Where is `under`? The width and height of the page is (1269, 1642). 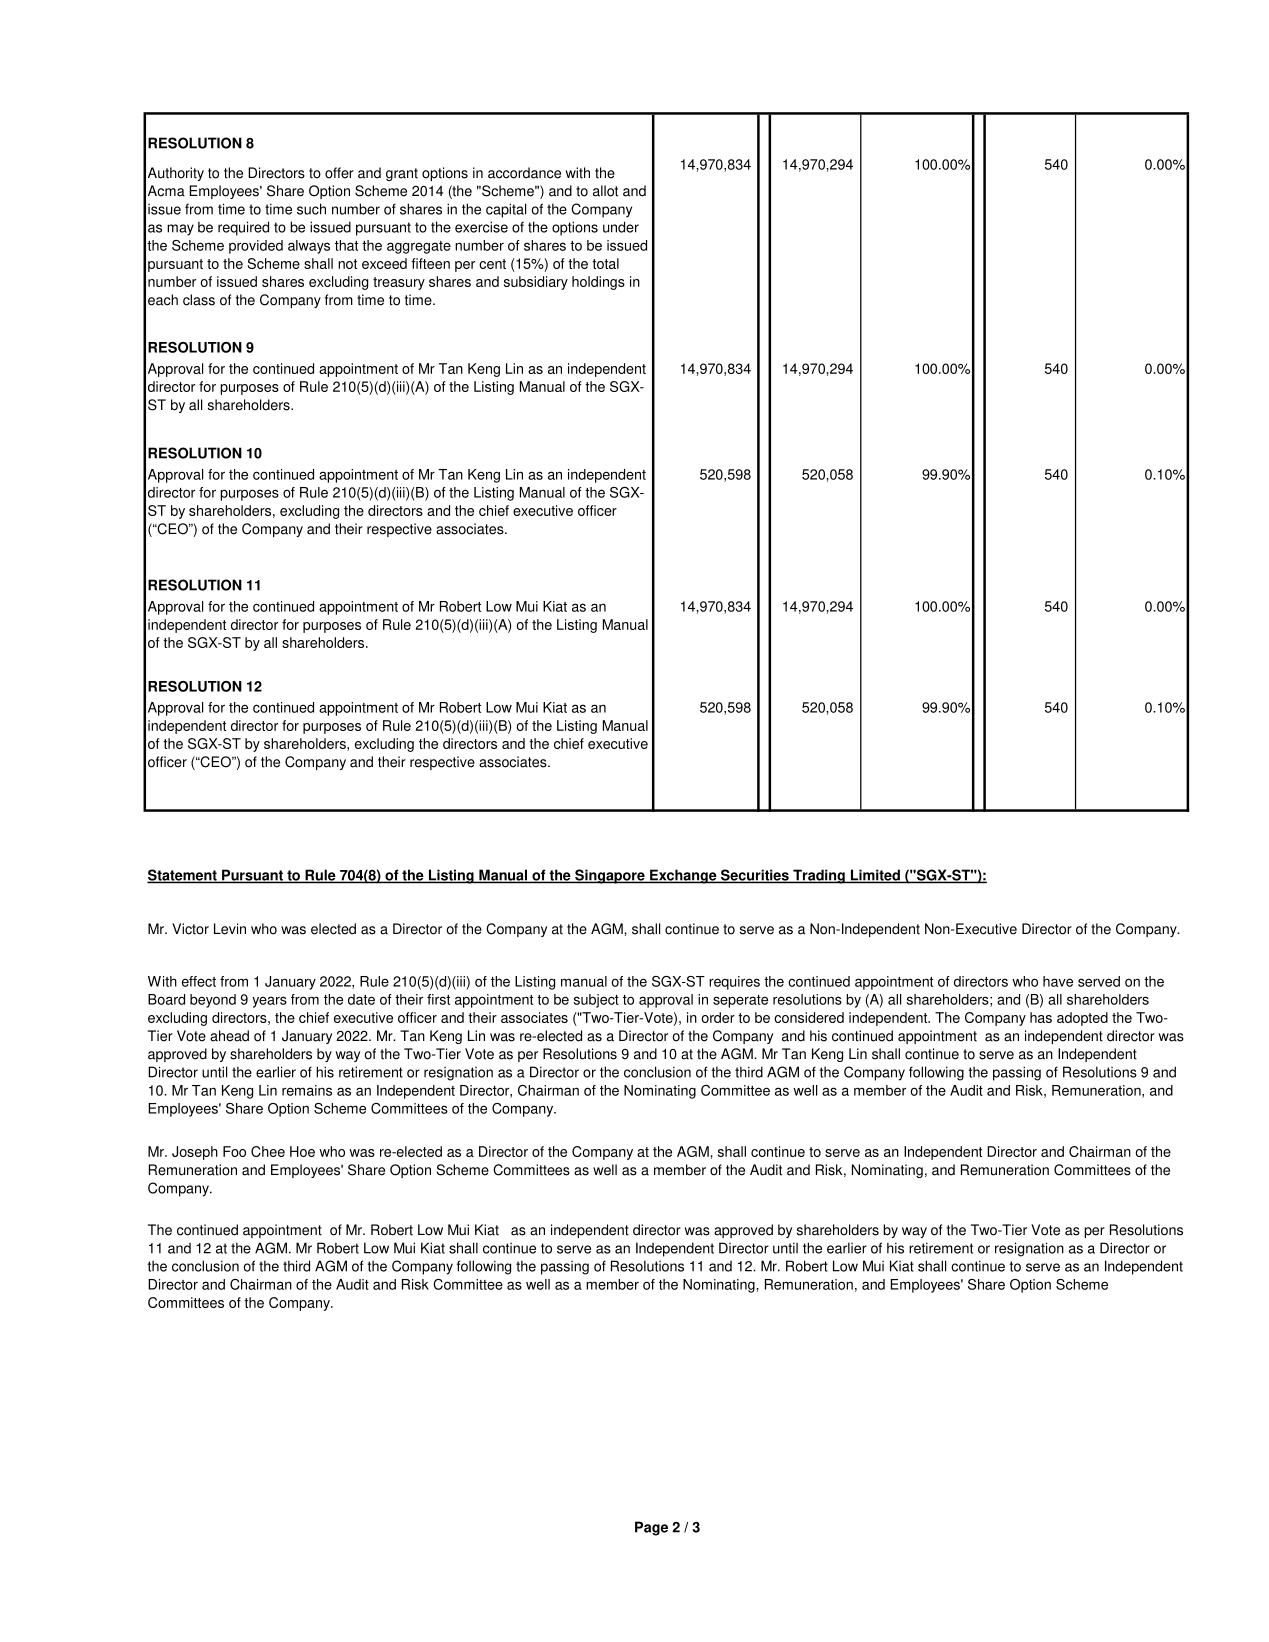 under is located at coordinates (621, 227).
